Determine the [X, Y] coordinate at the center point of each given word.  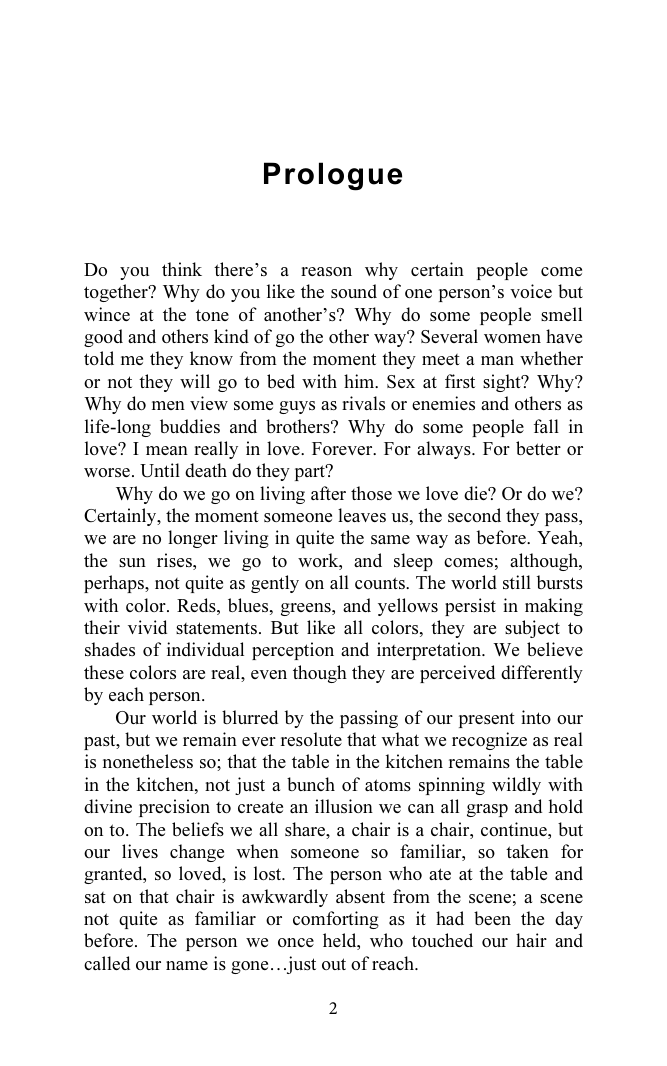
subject [532, 629]
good [103, 338]
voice [531, 291]
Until [160, 470]
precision [174, 808]
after [328, 493]
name [187, 965]
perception [293, 651]
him [360, 381]
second [474, 515]
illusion [344, 806]
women [512, 338]
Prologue [333, 176]
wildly [516, 786]
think [182, 269]
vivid [147, 627]
